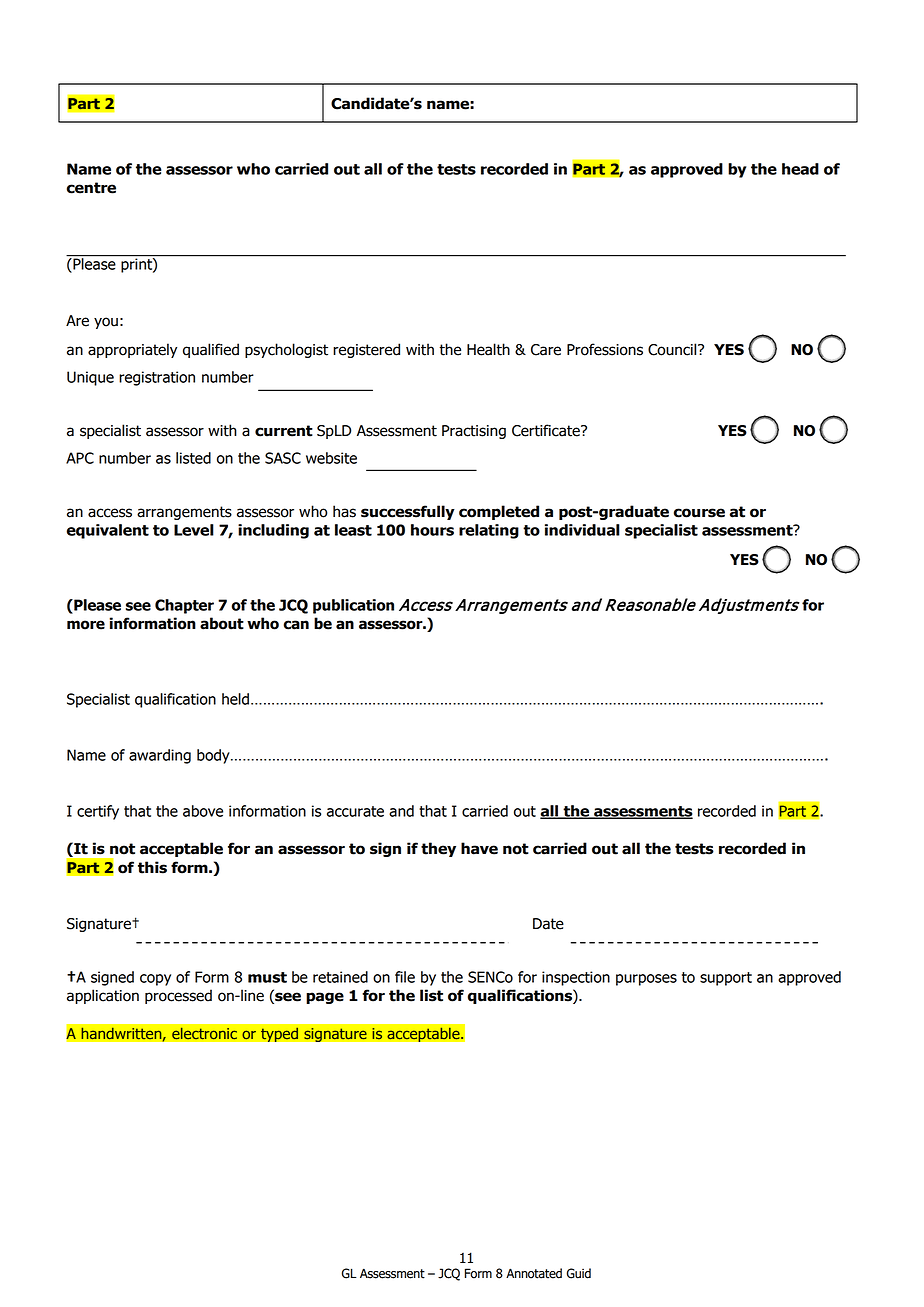 The image size is (924, 1307). I want to click on support, so click(726, 979).
